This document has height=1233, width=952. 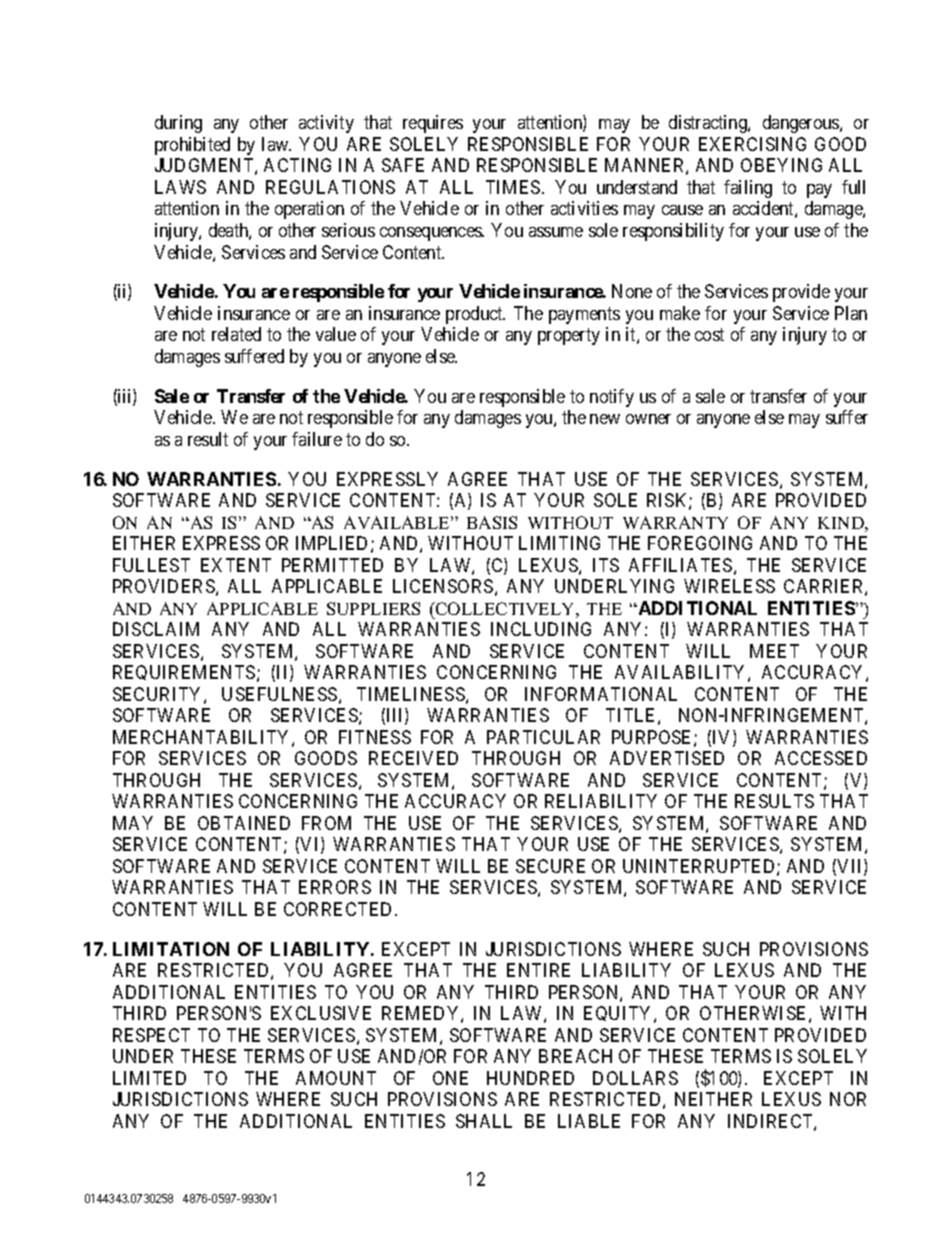 I want to click on failure, so click(x=317, y=439).
